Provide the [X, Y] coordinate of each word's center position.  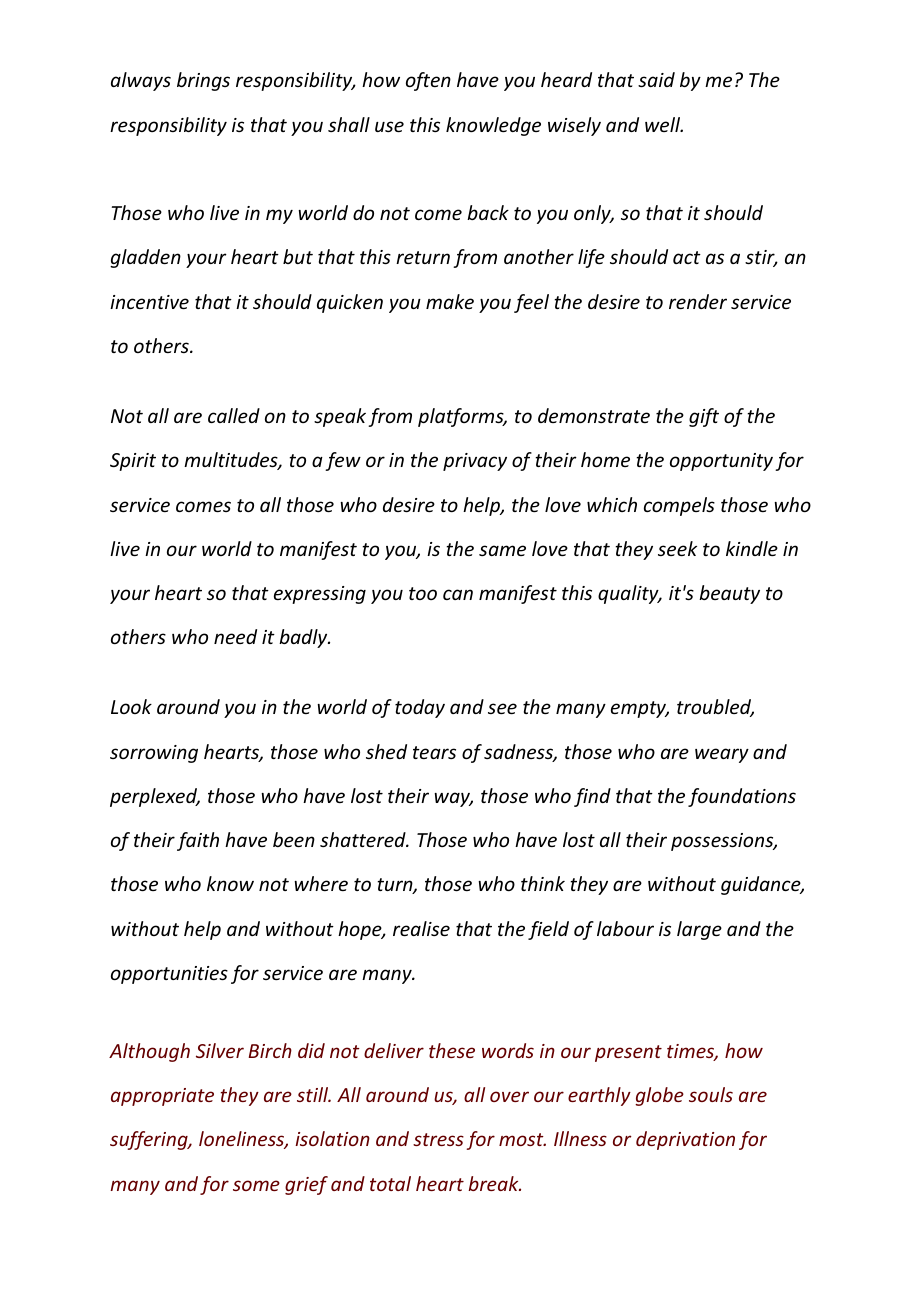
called [234, 415]
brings [203, 81]
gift [704, 417]
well [664, 124]
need [235, 636]
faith [198, 841]
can [458, 594]
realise [421, 928]
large [699, 930]
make [450, 301]
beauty [729, 594]
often [428, 81]
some [256, 1185]
